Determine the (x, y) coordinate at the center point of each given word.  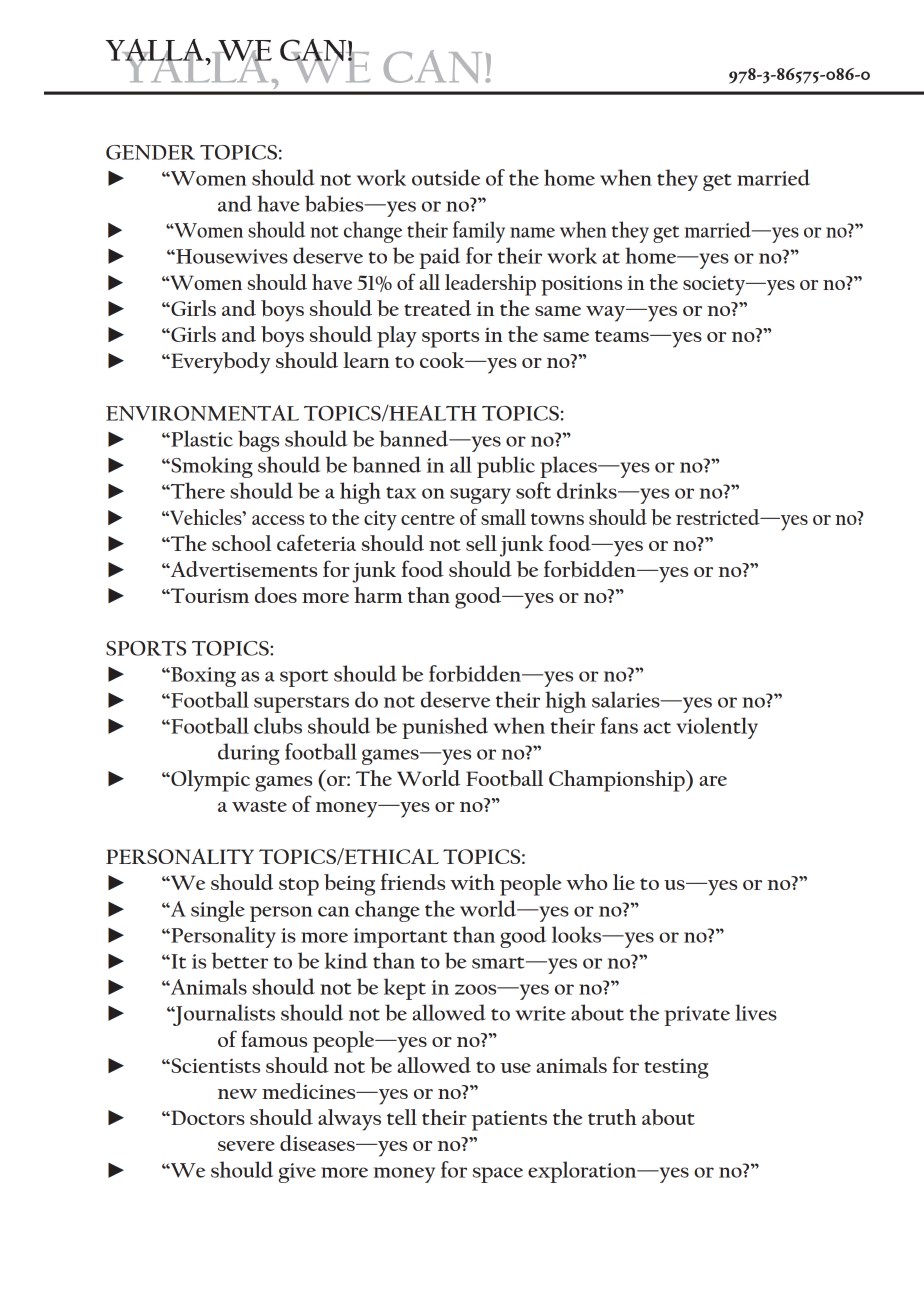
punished (445, 728)
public (506, 467)
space (498, 1175)
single (218, 911)
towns (557, 519)
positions (581, 285)
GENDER (150, 152)
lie (624, 882)
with (472, 882)
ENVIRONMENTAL (202, 413)
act (657, 727)
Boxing (202, 677)
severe (246, 1146)
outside (446, 177)
